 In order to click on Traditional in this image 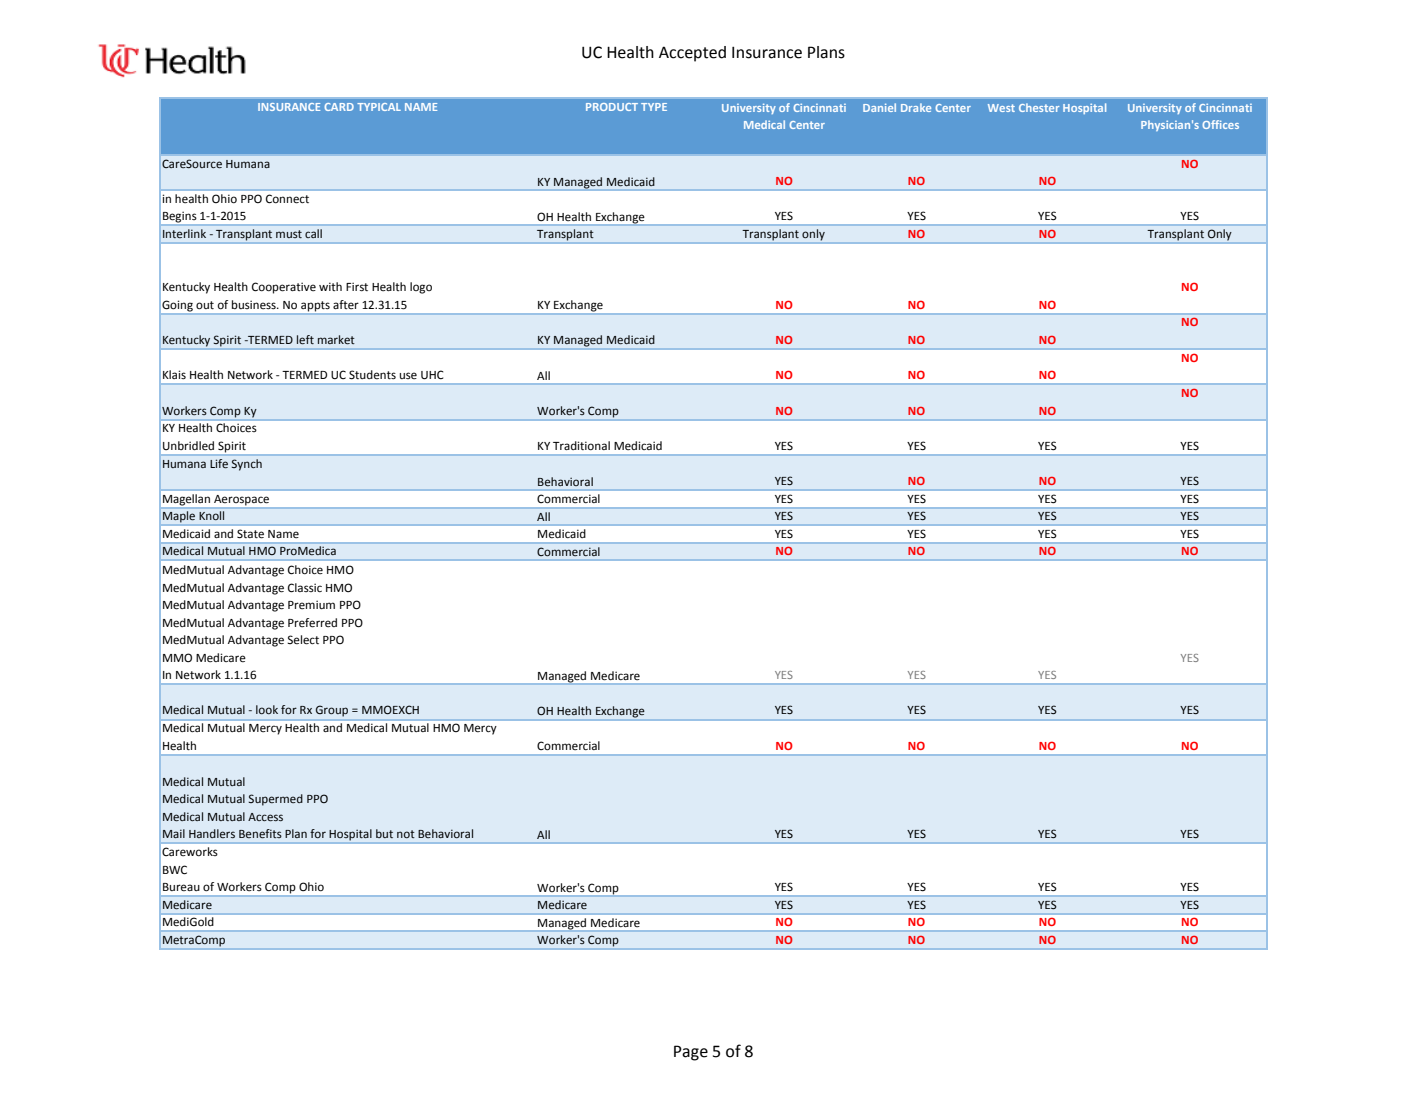, I will do `click(581, 446)`.
